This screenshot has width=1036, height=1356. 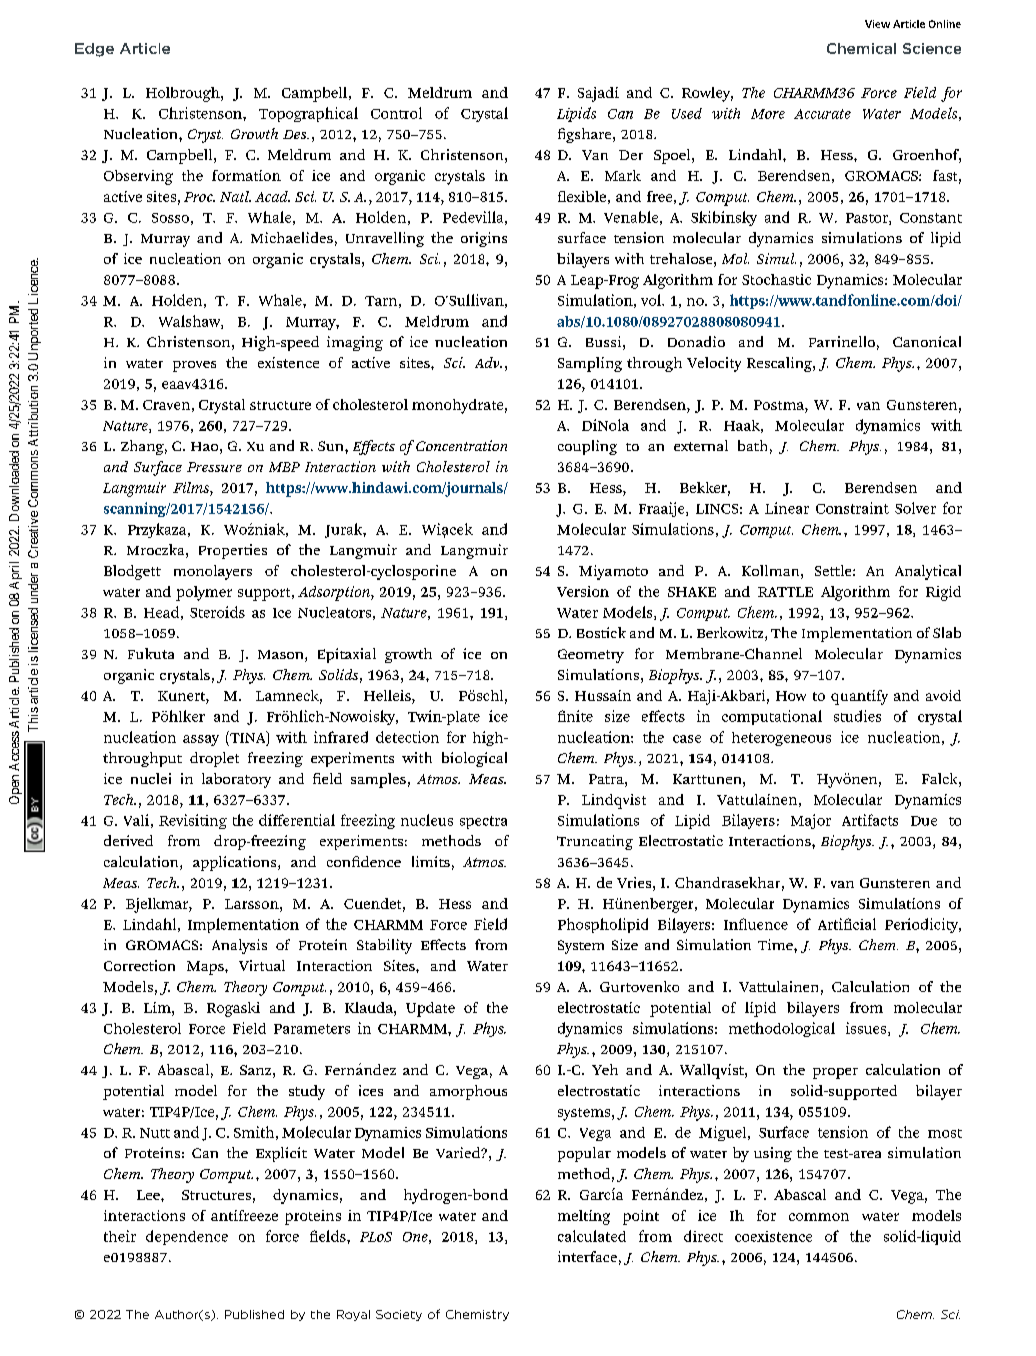 What do you see at coordinates (94, 50) in the screenshot?
I see `Edge` at bounding box center [94, 50].
